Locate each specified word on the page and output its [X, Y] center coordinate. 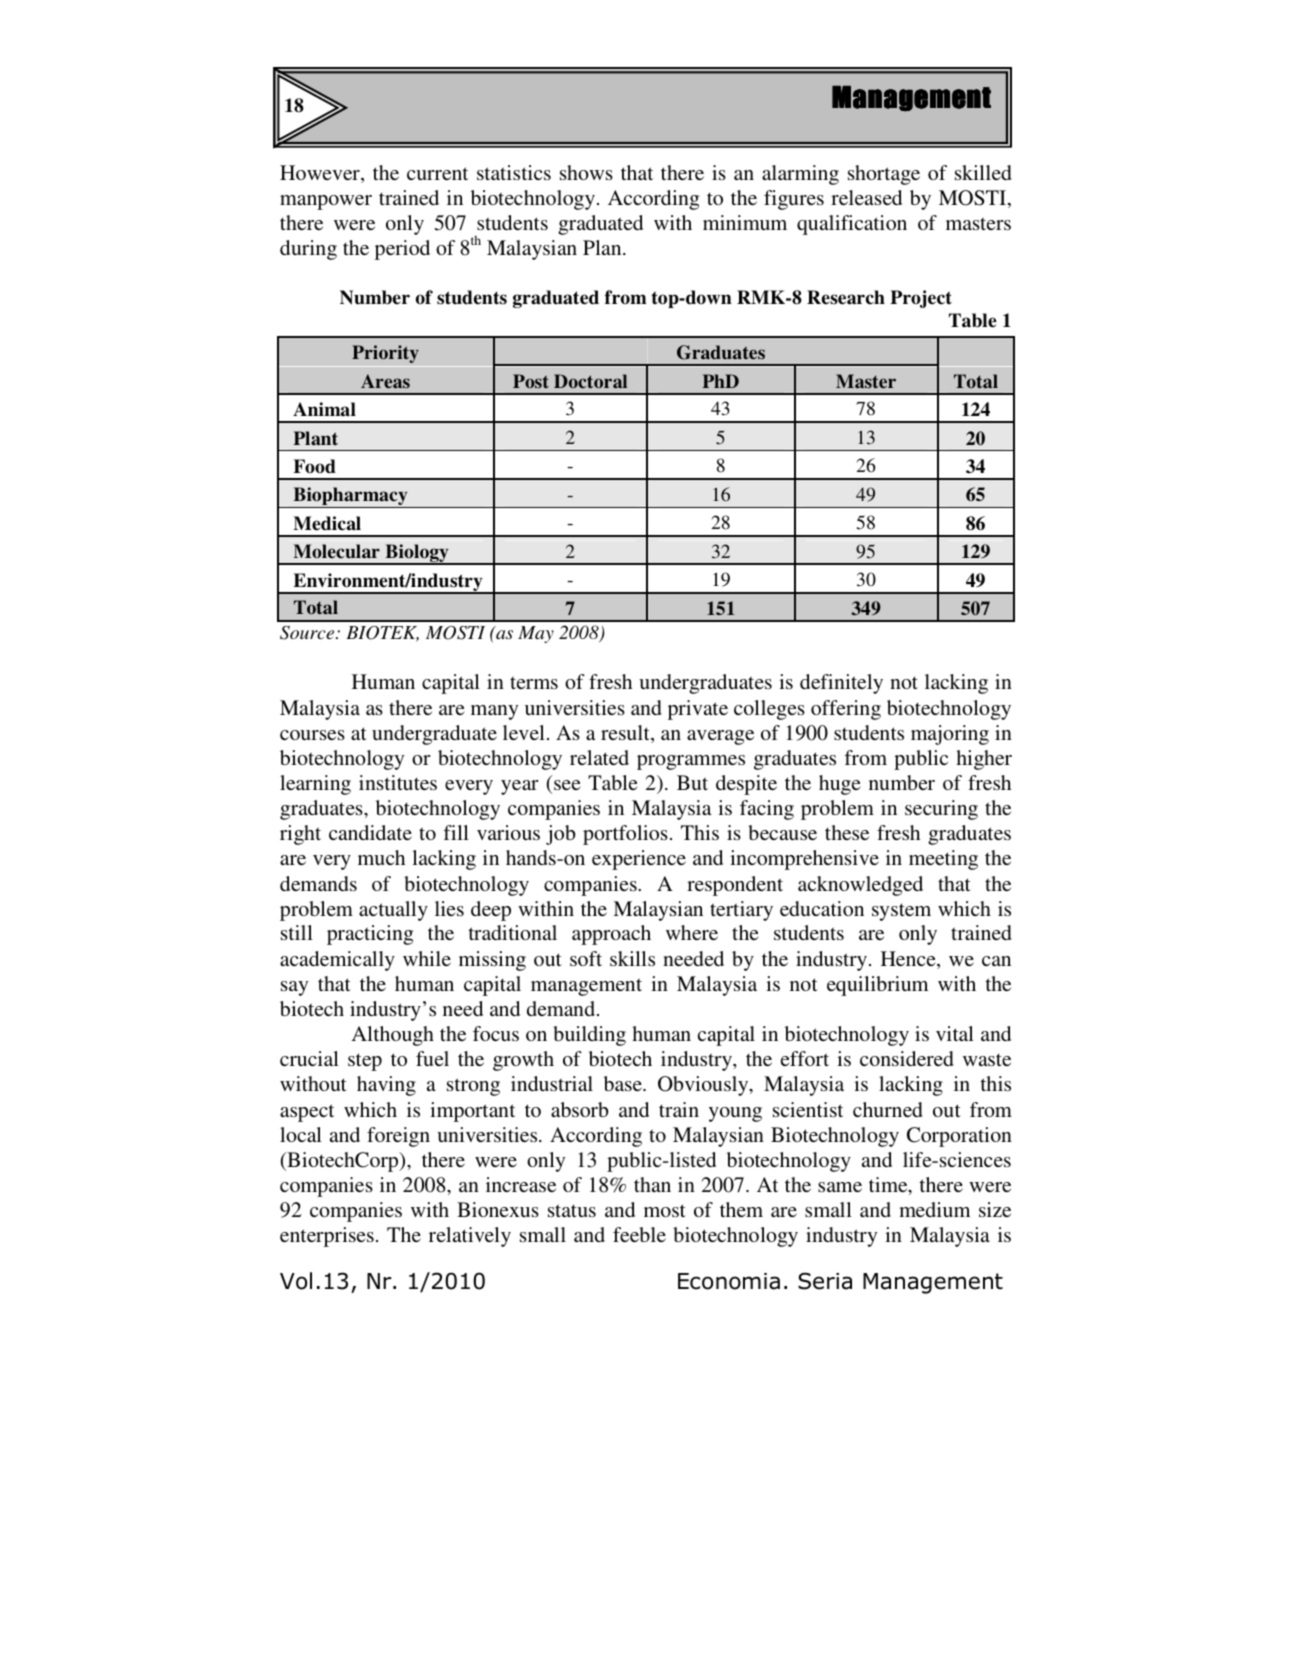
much [381, 857]
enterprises [327, 1237]
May [536, 634]
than [652, 1184]
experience [639, 860]
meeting [943, 860]
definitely [841, 684]
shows [586, 172]
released [866, 197]
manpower [326, 202]
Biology [417, 554]
